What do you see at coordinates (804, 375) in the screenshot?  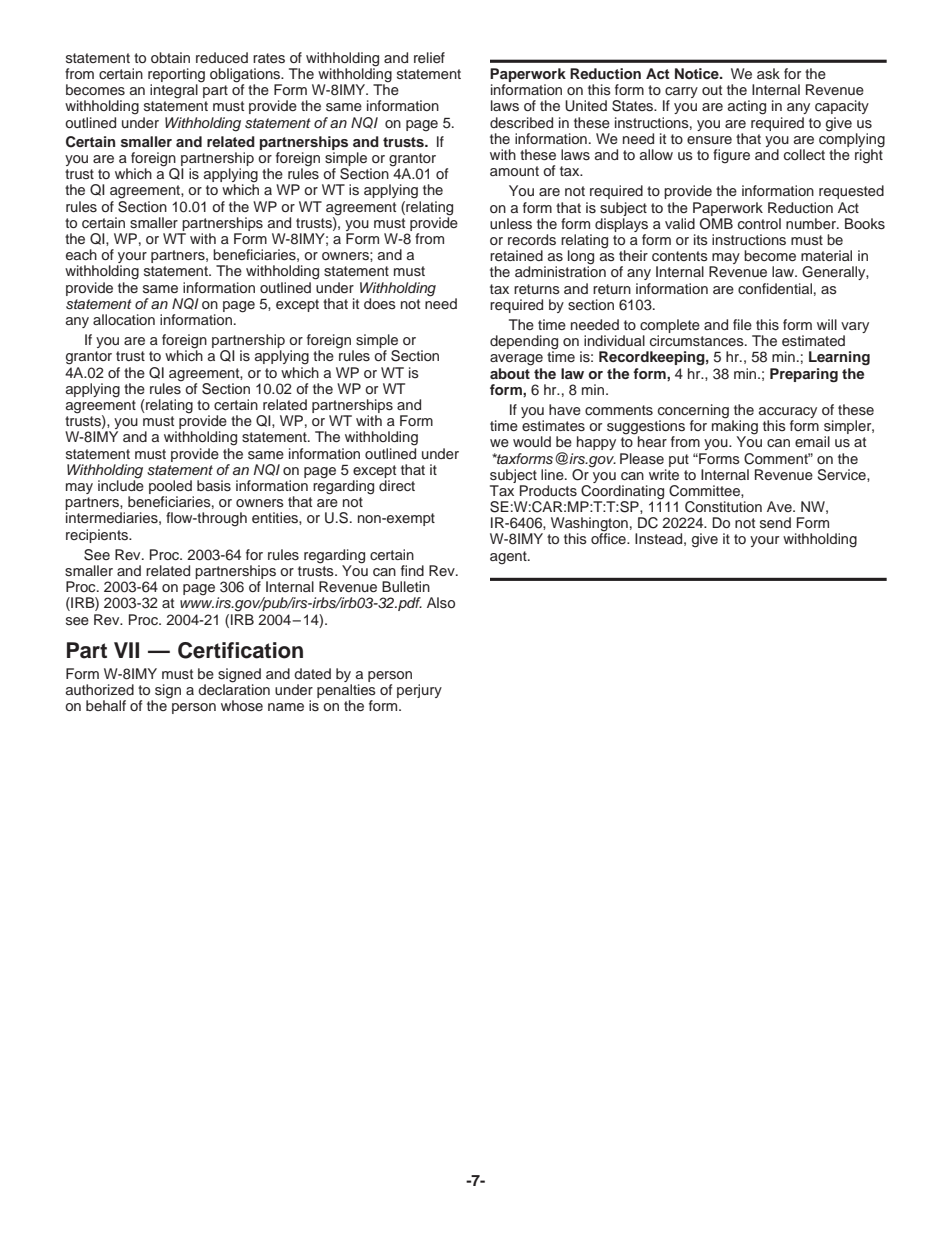 I see `Preparing` at bounding box center [804, 375].
